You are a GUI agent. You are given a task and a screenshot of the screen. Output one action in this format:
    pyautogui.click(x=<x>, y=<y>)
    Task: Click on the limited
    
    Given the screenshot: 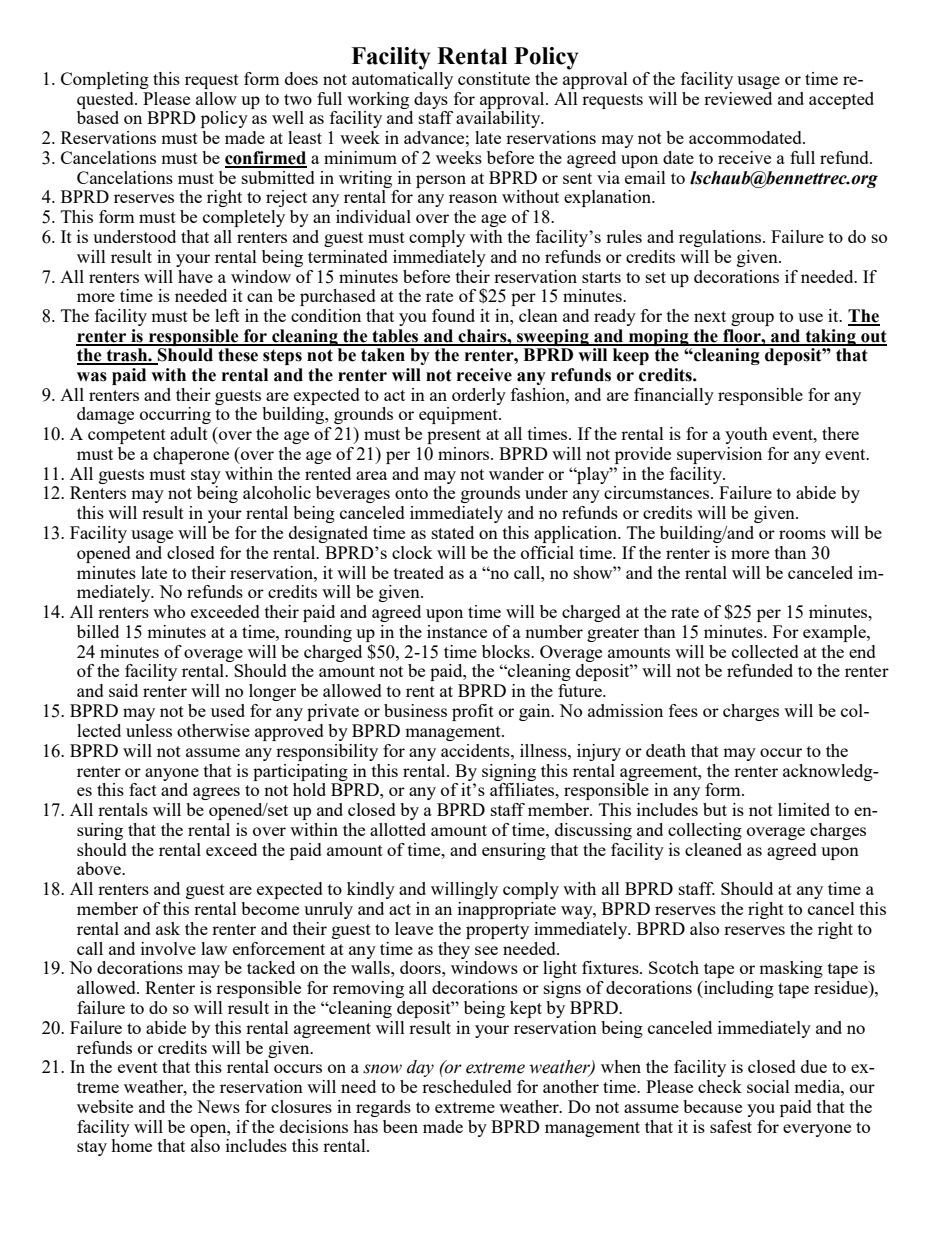 What is the action you would take?
    pyautogui.click(x=804, y=809)
